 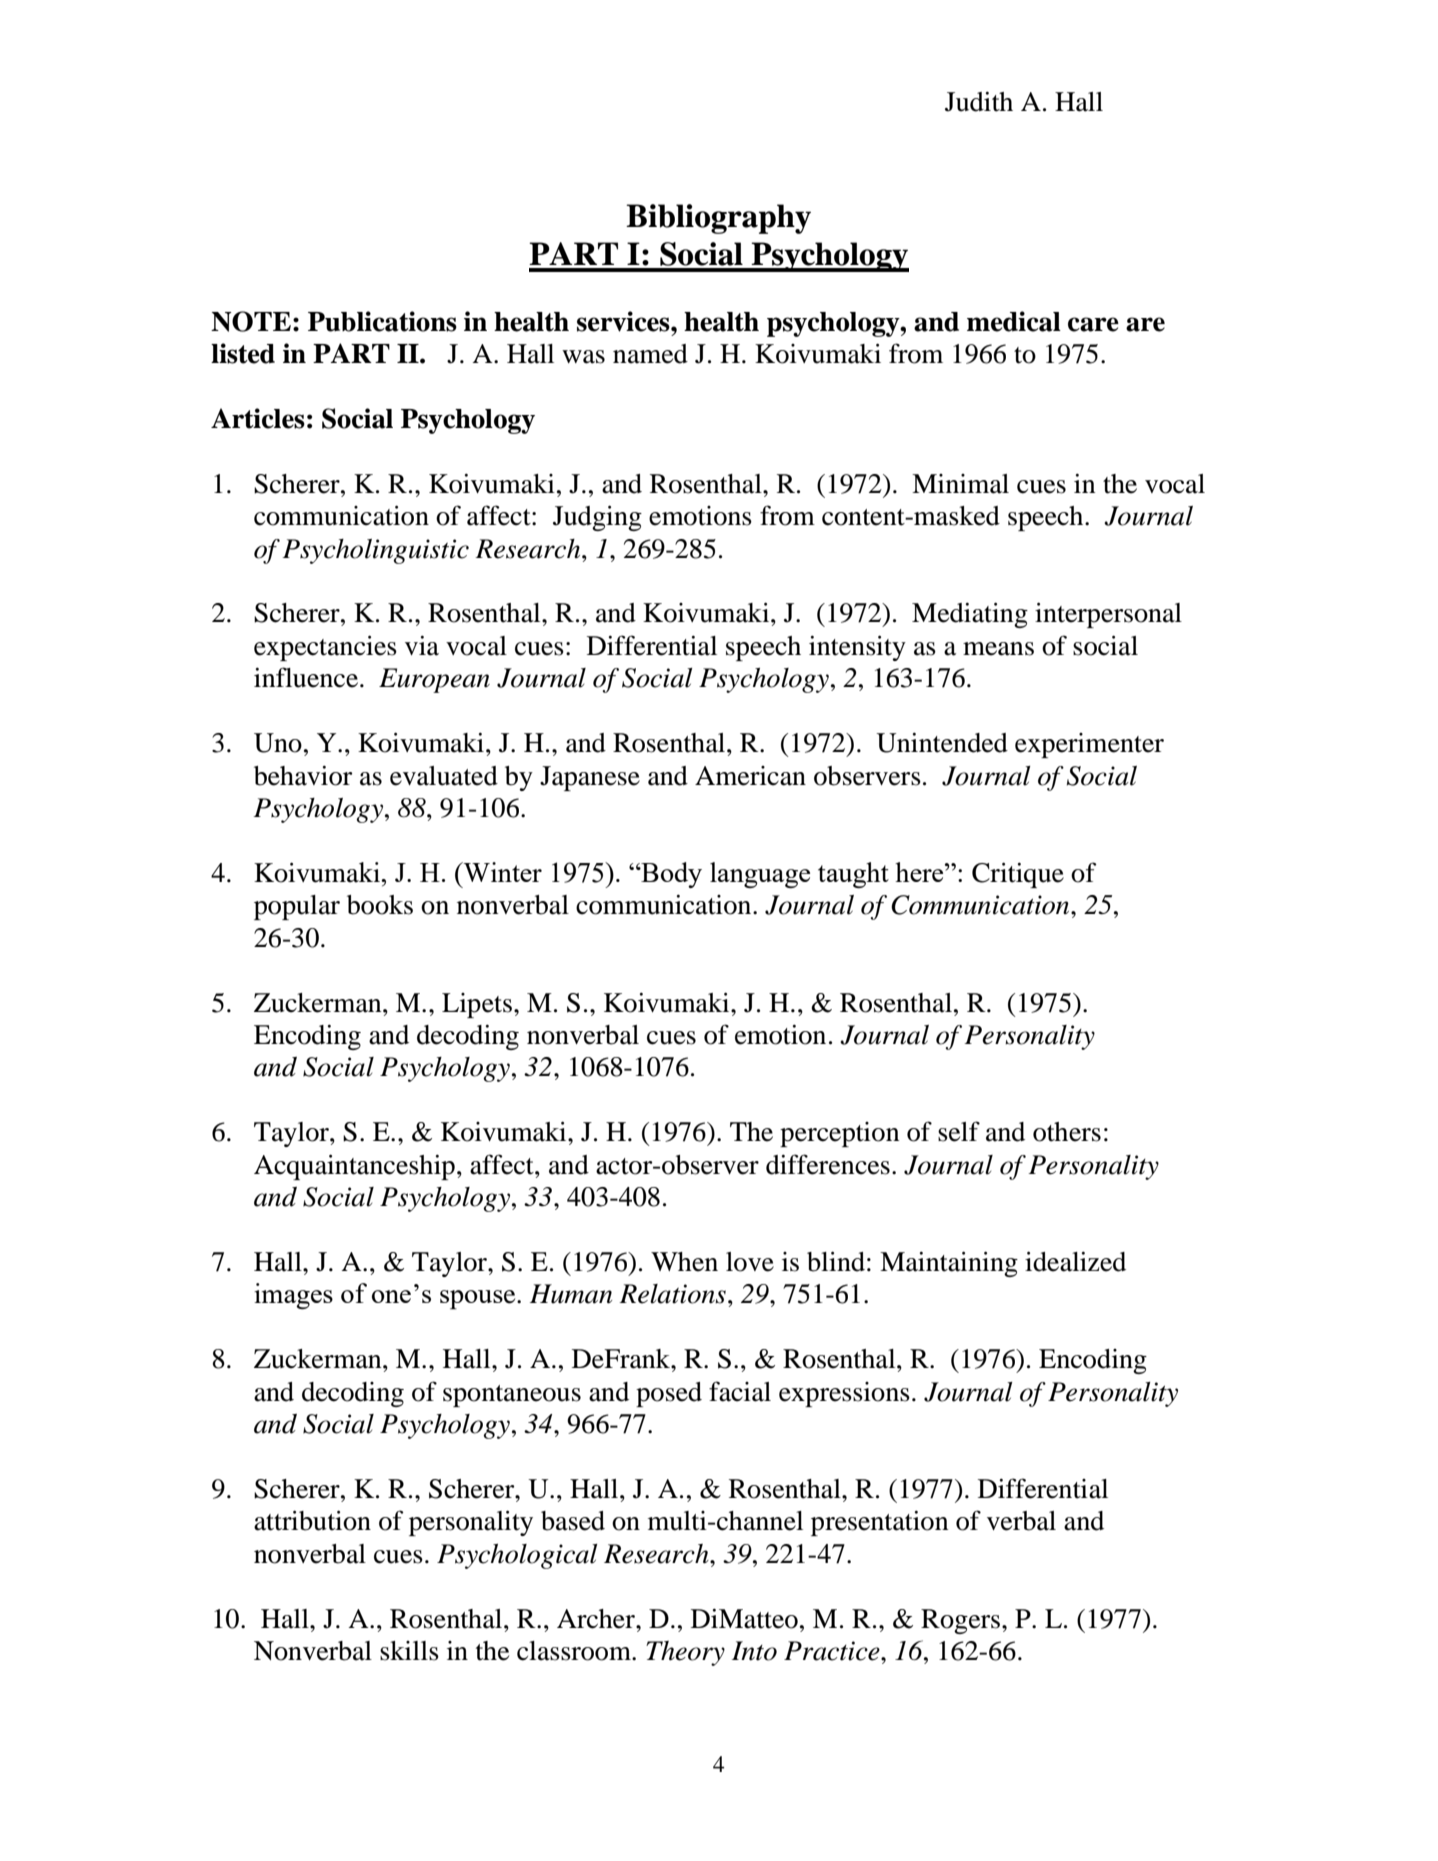 What do you see at coordinates (382, 321) in the screenshot?
I see `Publications` at bounding box center [382, 321].
